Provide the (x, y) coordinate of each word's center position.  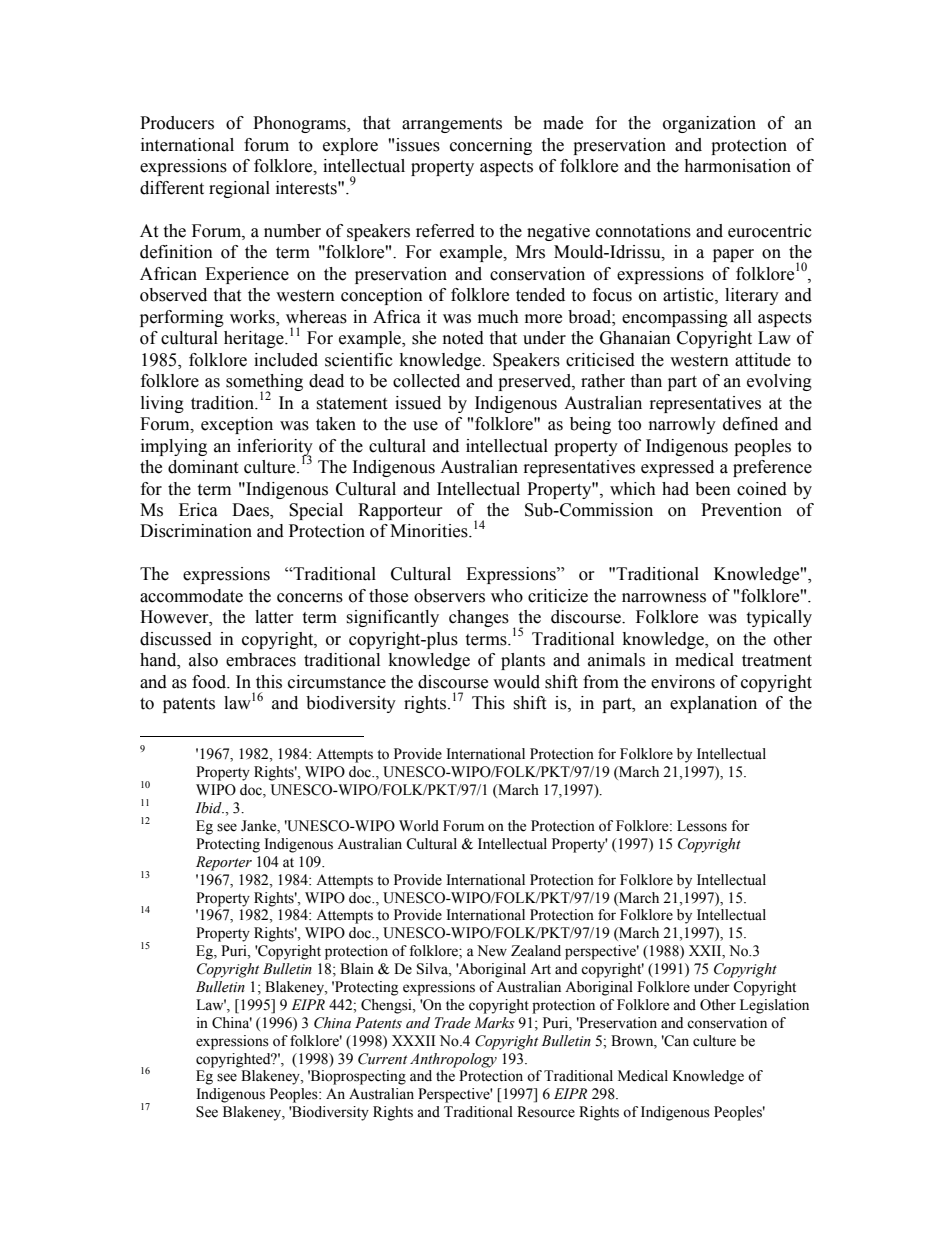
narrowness (664, 598)
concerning (491, 146)
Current (382, 1059)
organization (709, 124)
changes (479, 618)
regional (239, 189)
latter (274, 617)
